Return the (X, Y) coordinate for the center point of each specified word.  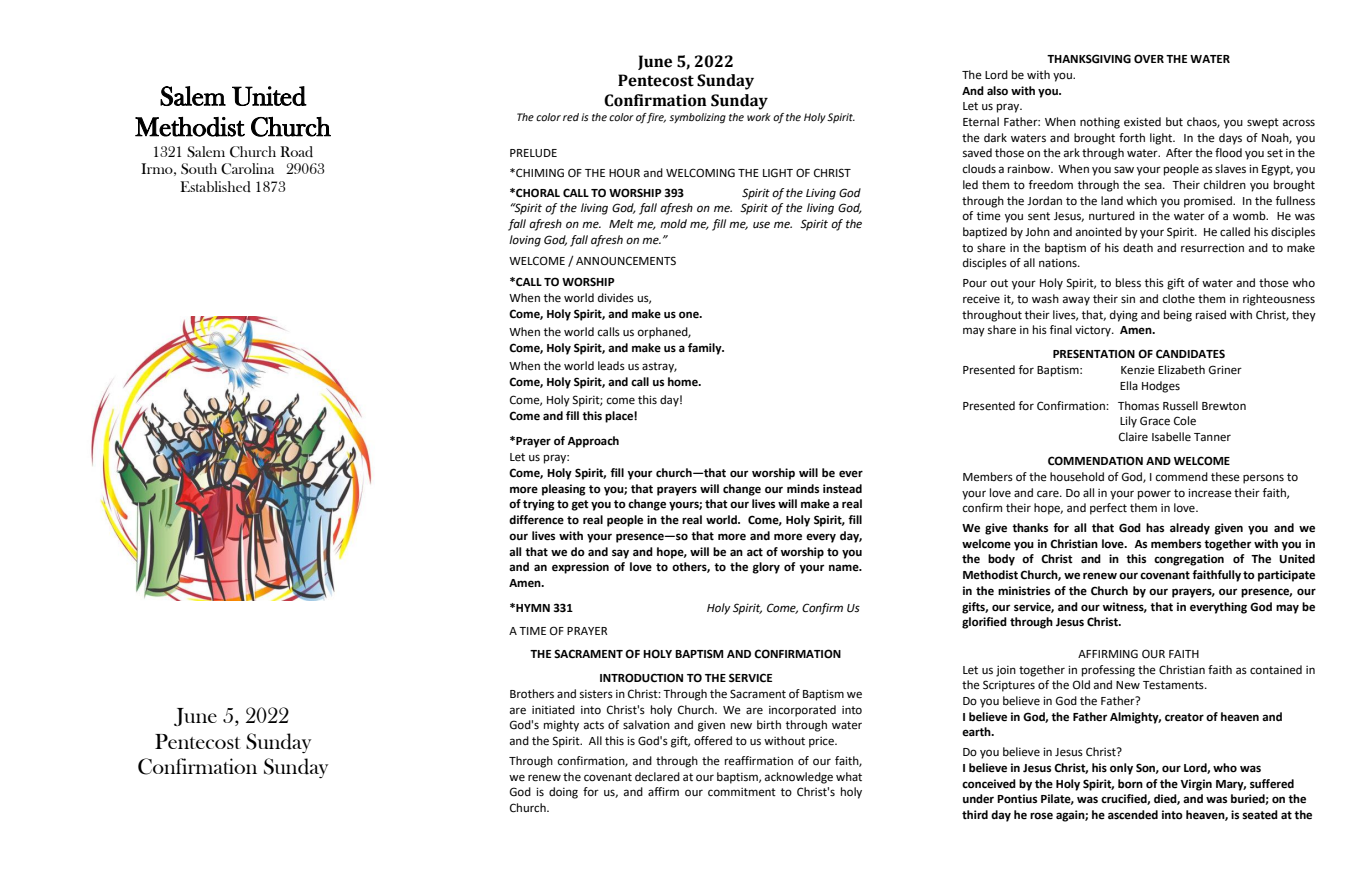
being (1178, 316)
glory (766, 568)
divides (616, 298)
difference (536, 520)
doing (563, 793)
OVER (1149, 59)
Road (296, 151)
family (706, 349)
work (759, 117)
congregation (1189, 560)
